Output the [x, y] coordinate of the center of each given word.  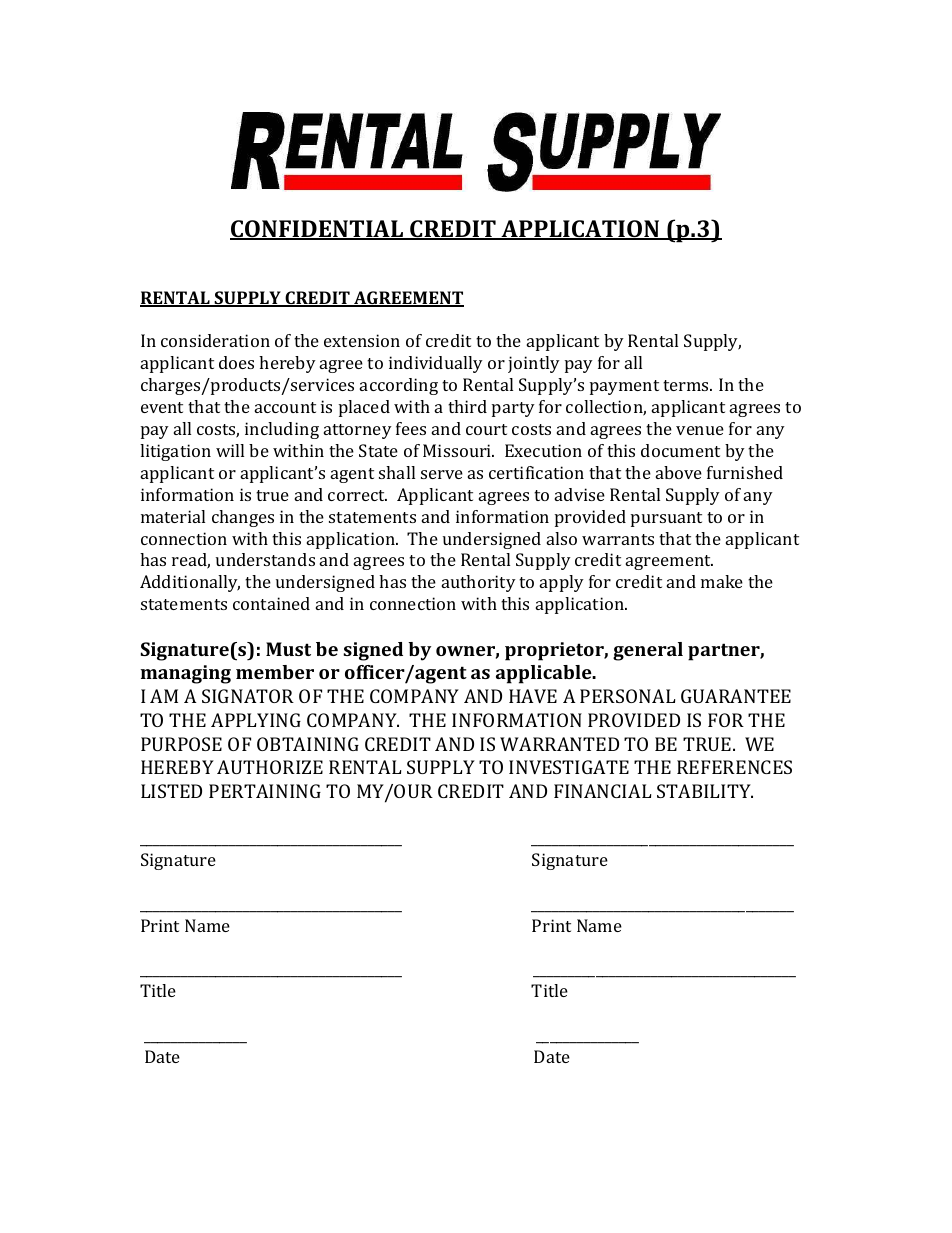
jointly [534, 364]
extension [362, 340]
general [648, 651]
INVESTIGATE [569, 767]
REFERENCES [734, 767]
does [236, 362]
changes [243, 518]
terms [687, 385]
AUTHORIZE [270, 767]
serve [442, 474]
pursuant [666, 519]
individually [436, 364]
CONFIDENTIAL [318, 230]
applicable [545, 674]
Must [288, 649]
